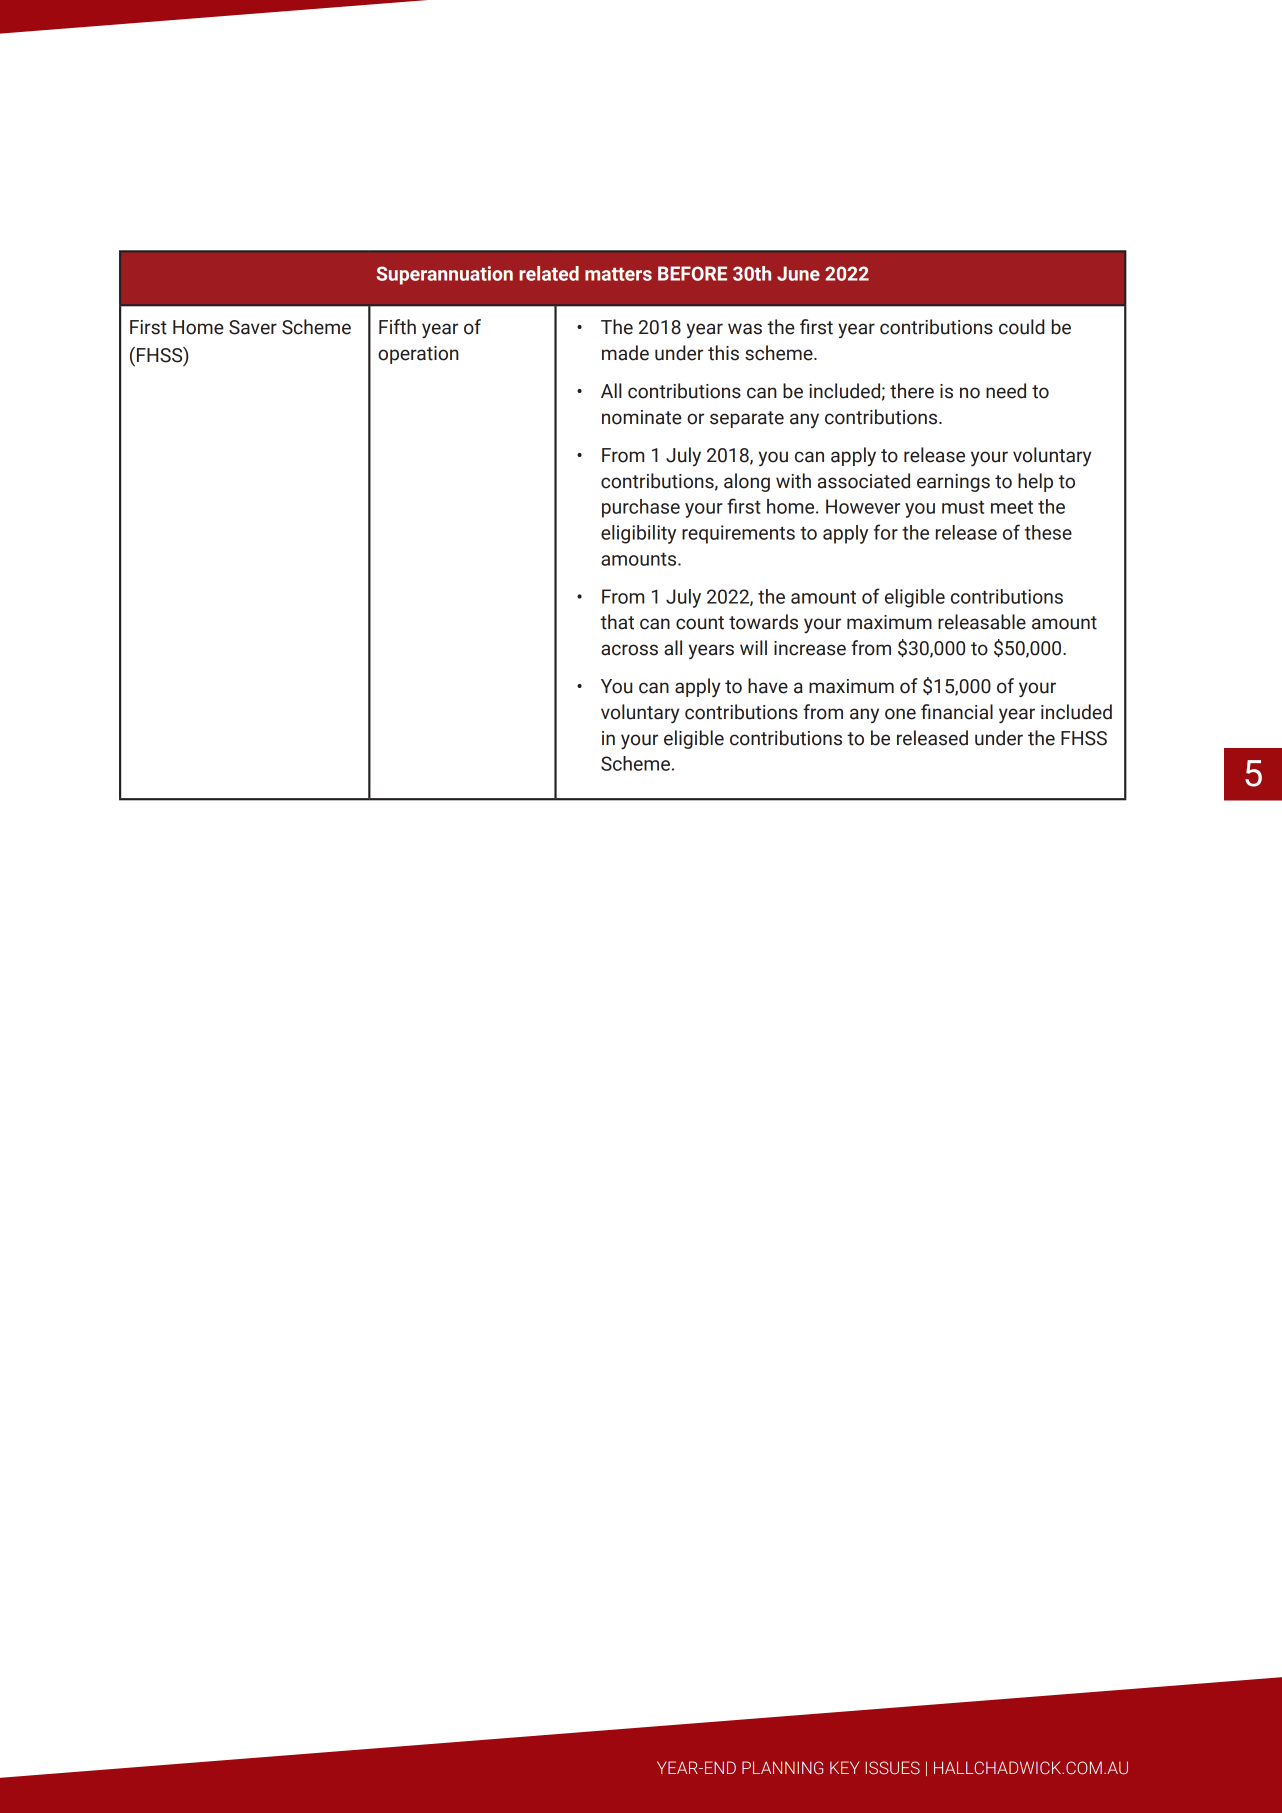  I want to click on financial, so click(957, 712).
